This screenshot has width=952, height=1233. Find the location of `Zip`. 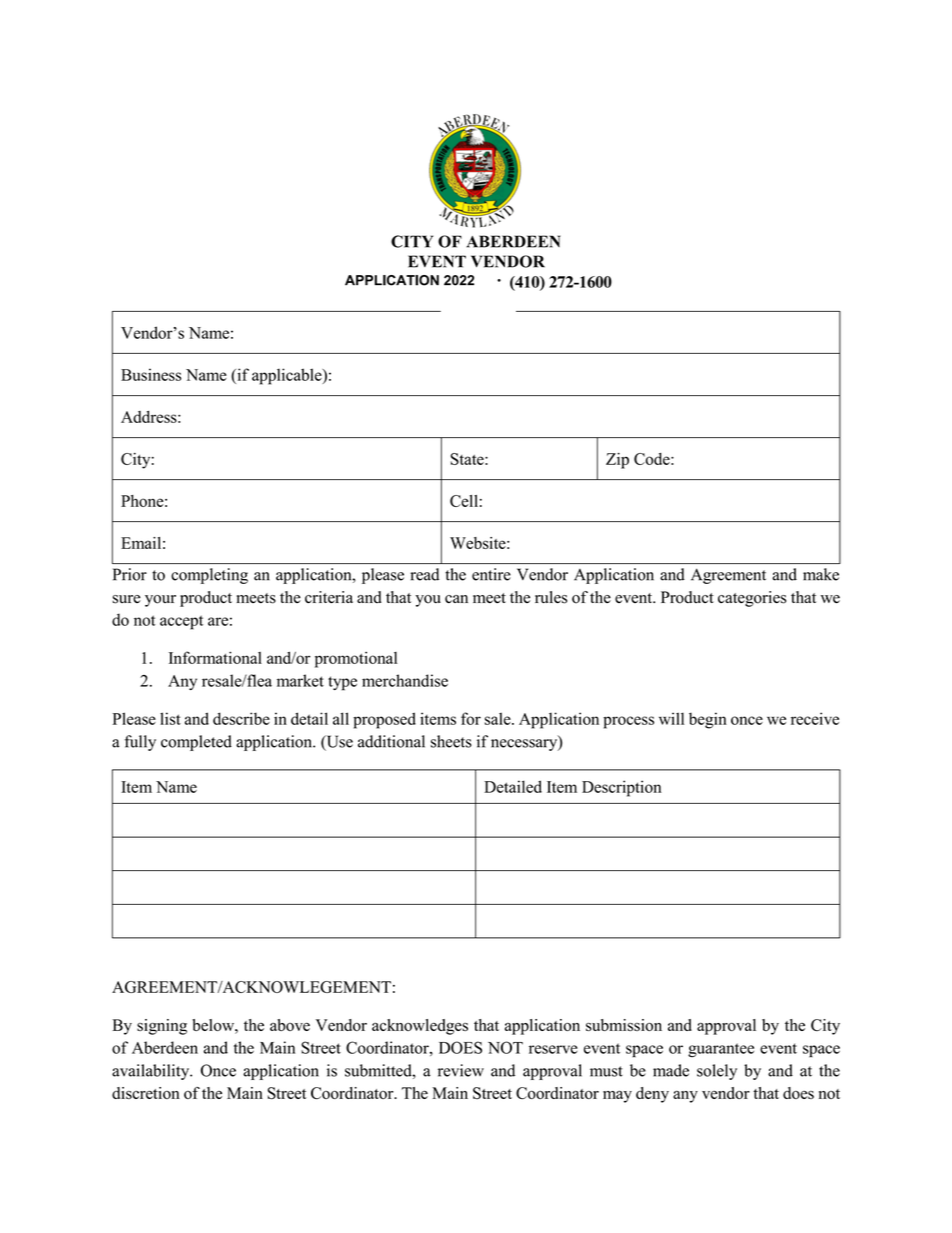

Zip is located at coordinates (617, 461).
